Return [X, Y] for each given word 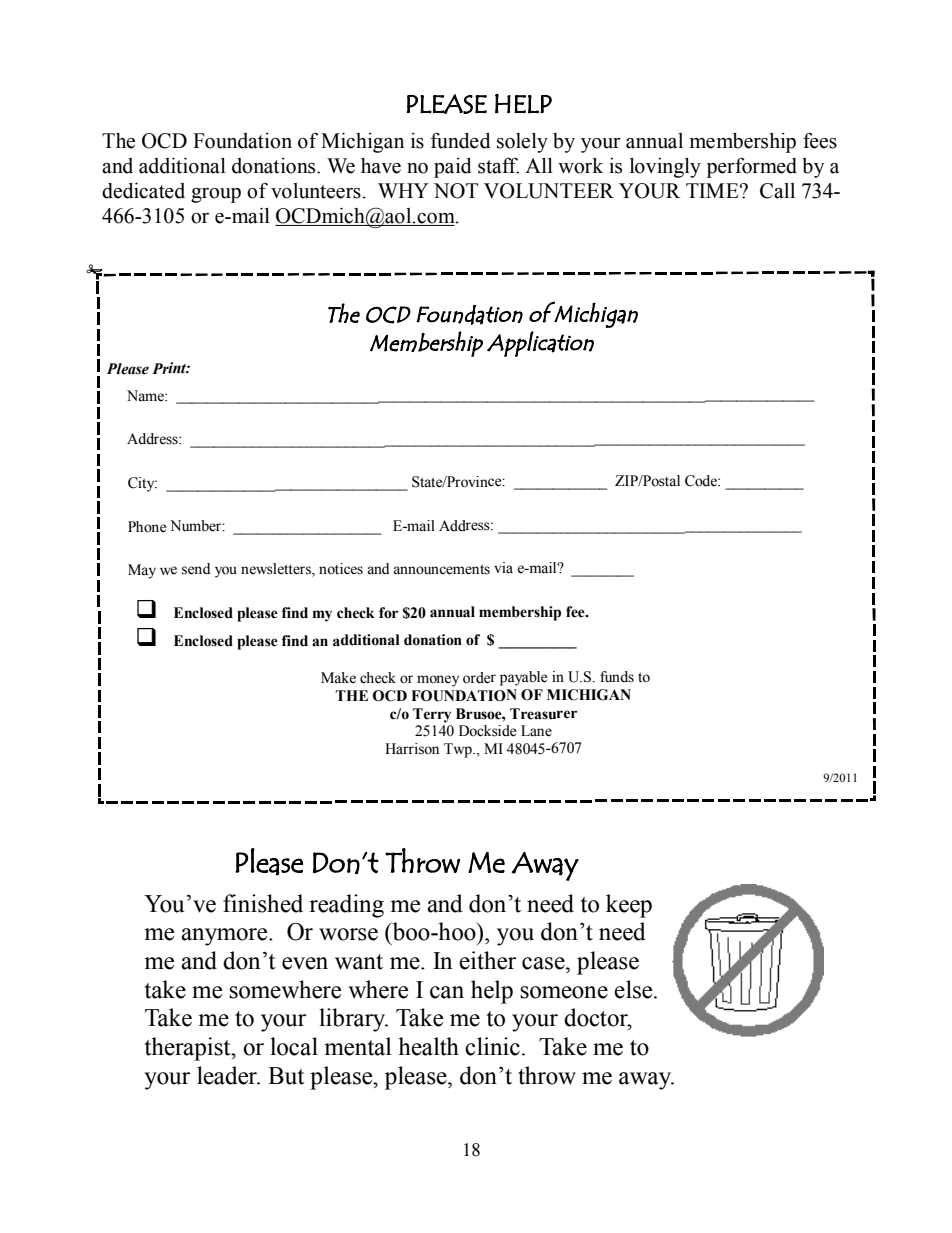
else [634, 989]
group [216, 195]
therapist [188, 1049]
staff [498, 165]
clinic [492, 1046]
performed [752, 167]
